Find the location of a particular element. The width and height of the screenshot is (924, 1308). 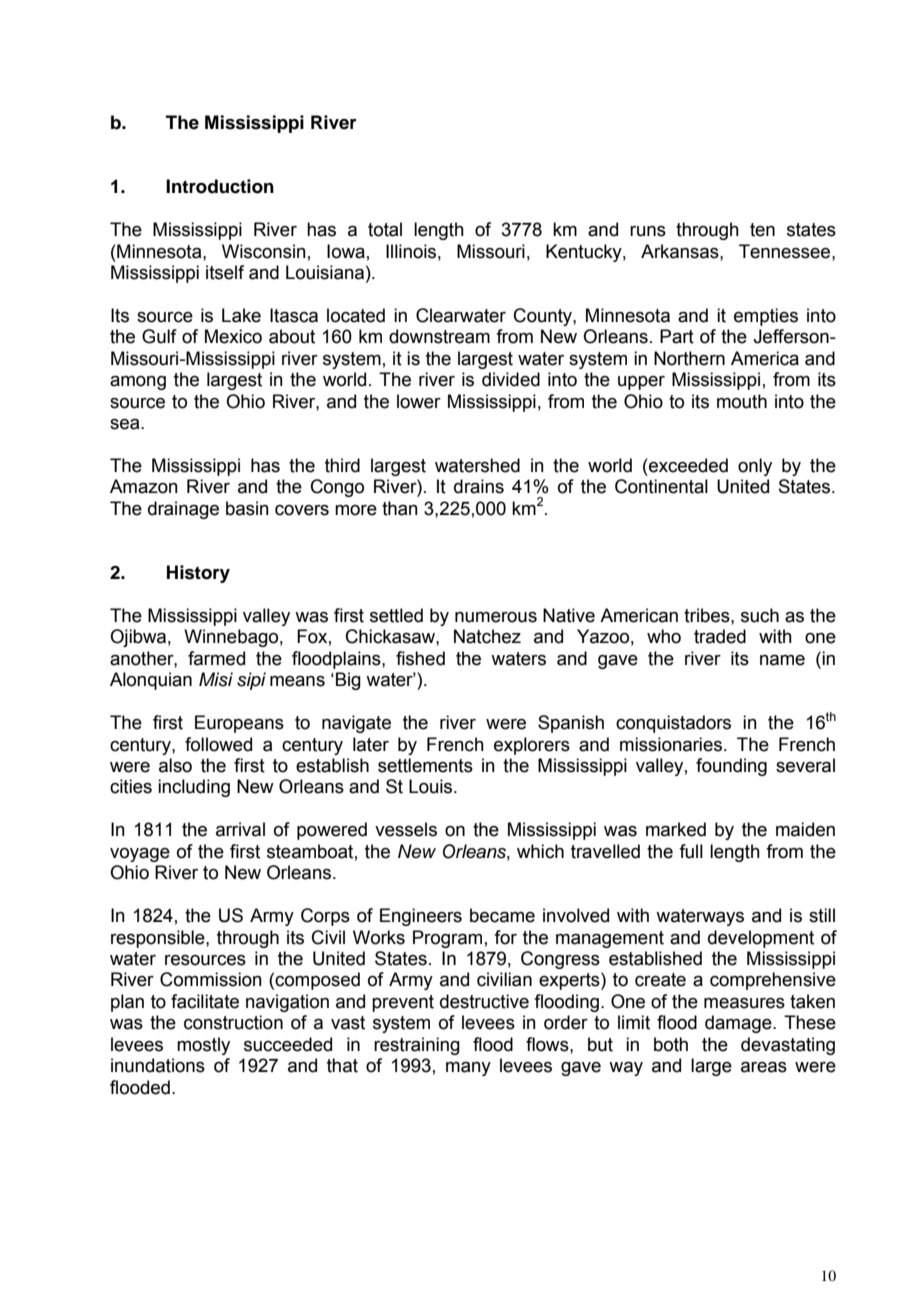

settlements is located at coordinates (425, 765).
